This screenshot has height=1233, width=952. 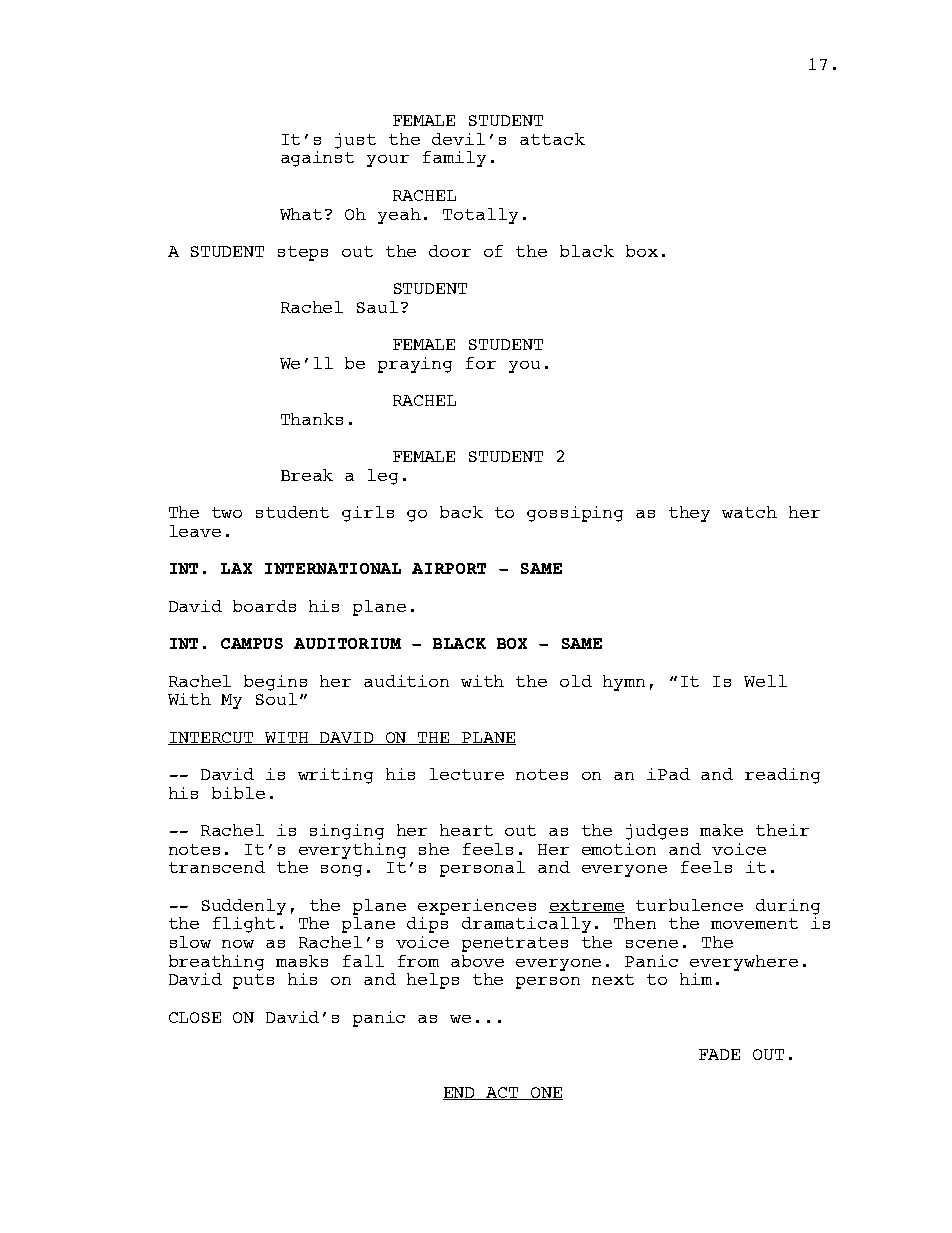 I want to click on for, so click(x=481, y=363).
